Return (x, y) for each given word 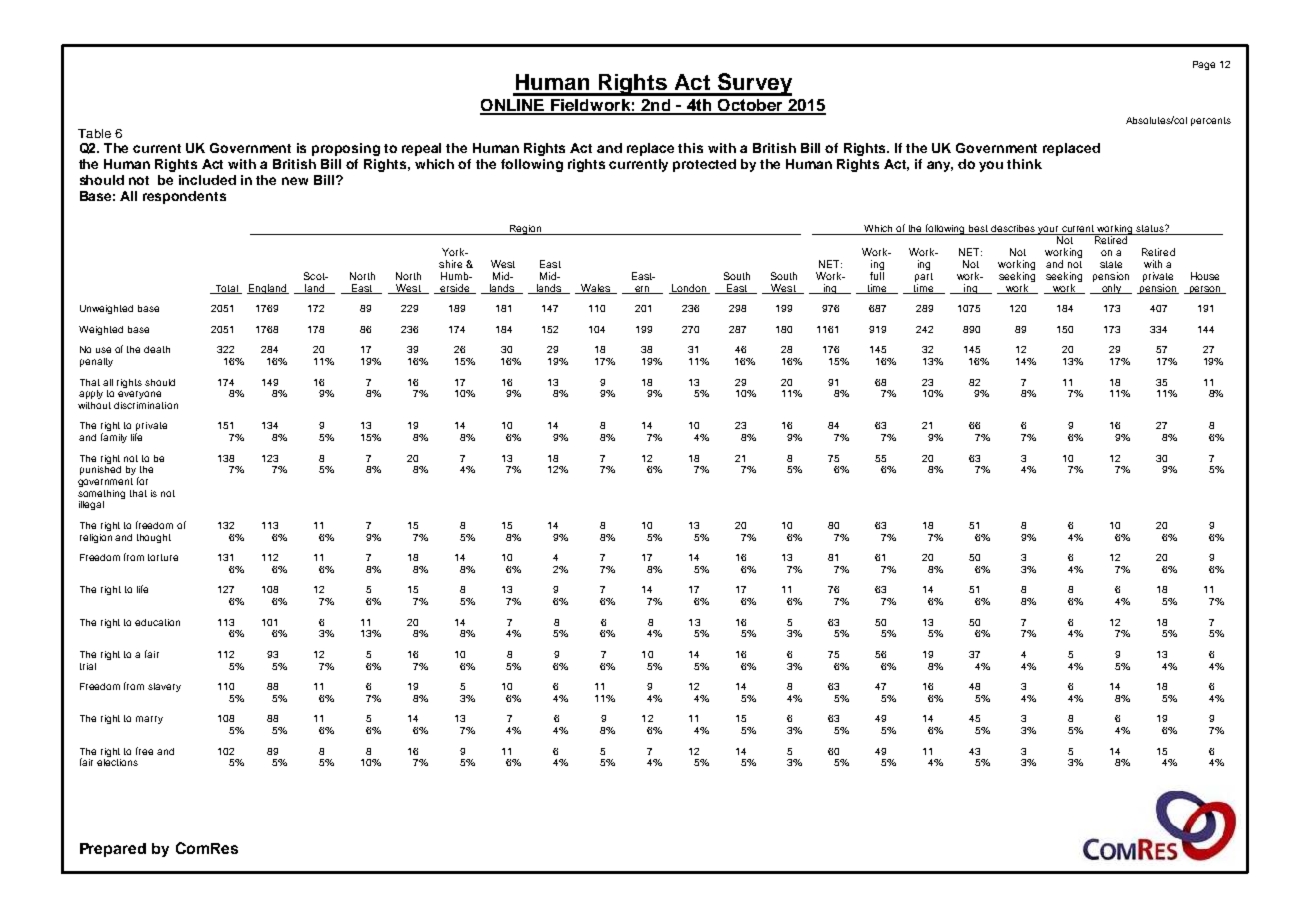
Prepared (113, 850)
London (689, 289)
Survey (754, 84)
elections (117, 761)
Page (1204, 65)
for (142, 481)
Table (94, 133)
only (1111, 289)
